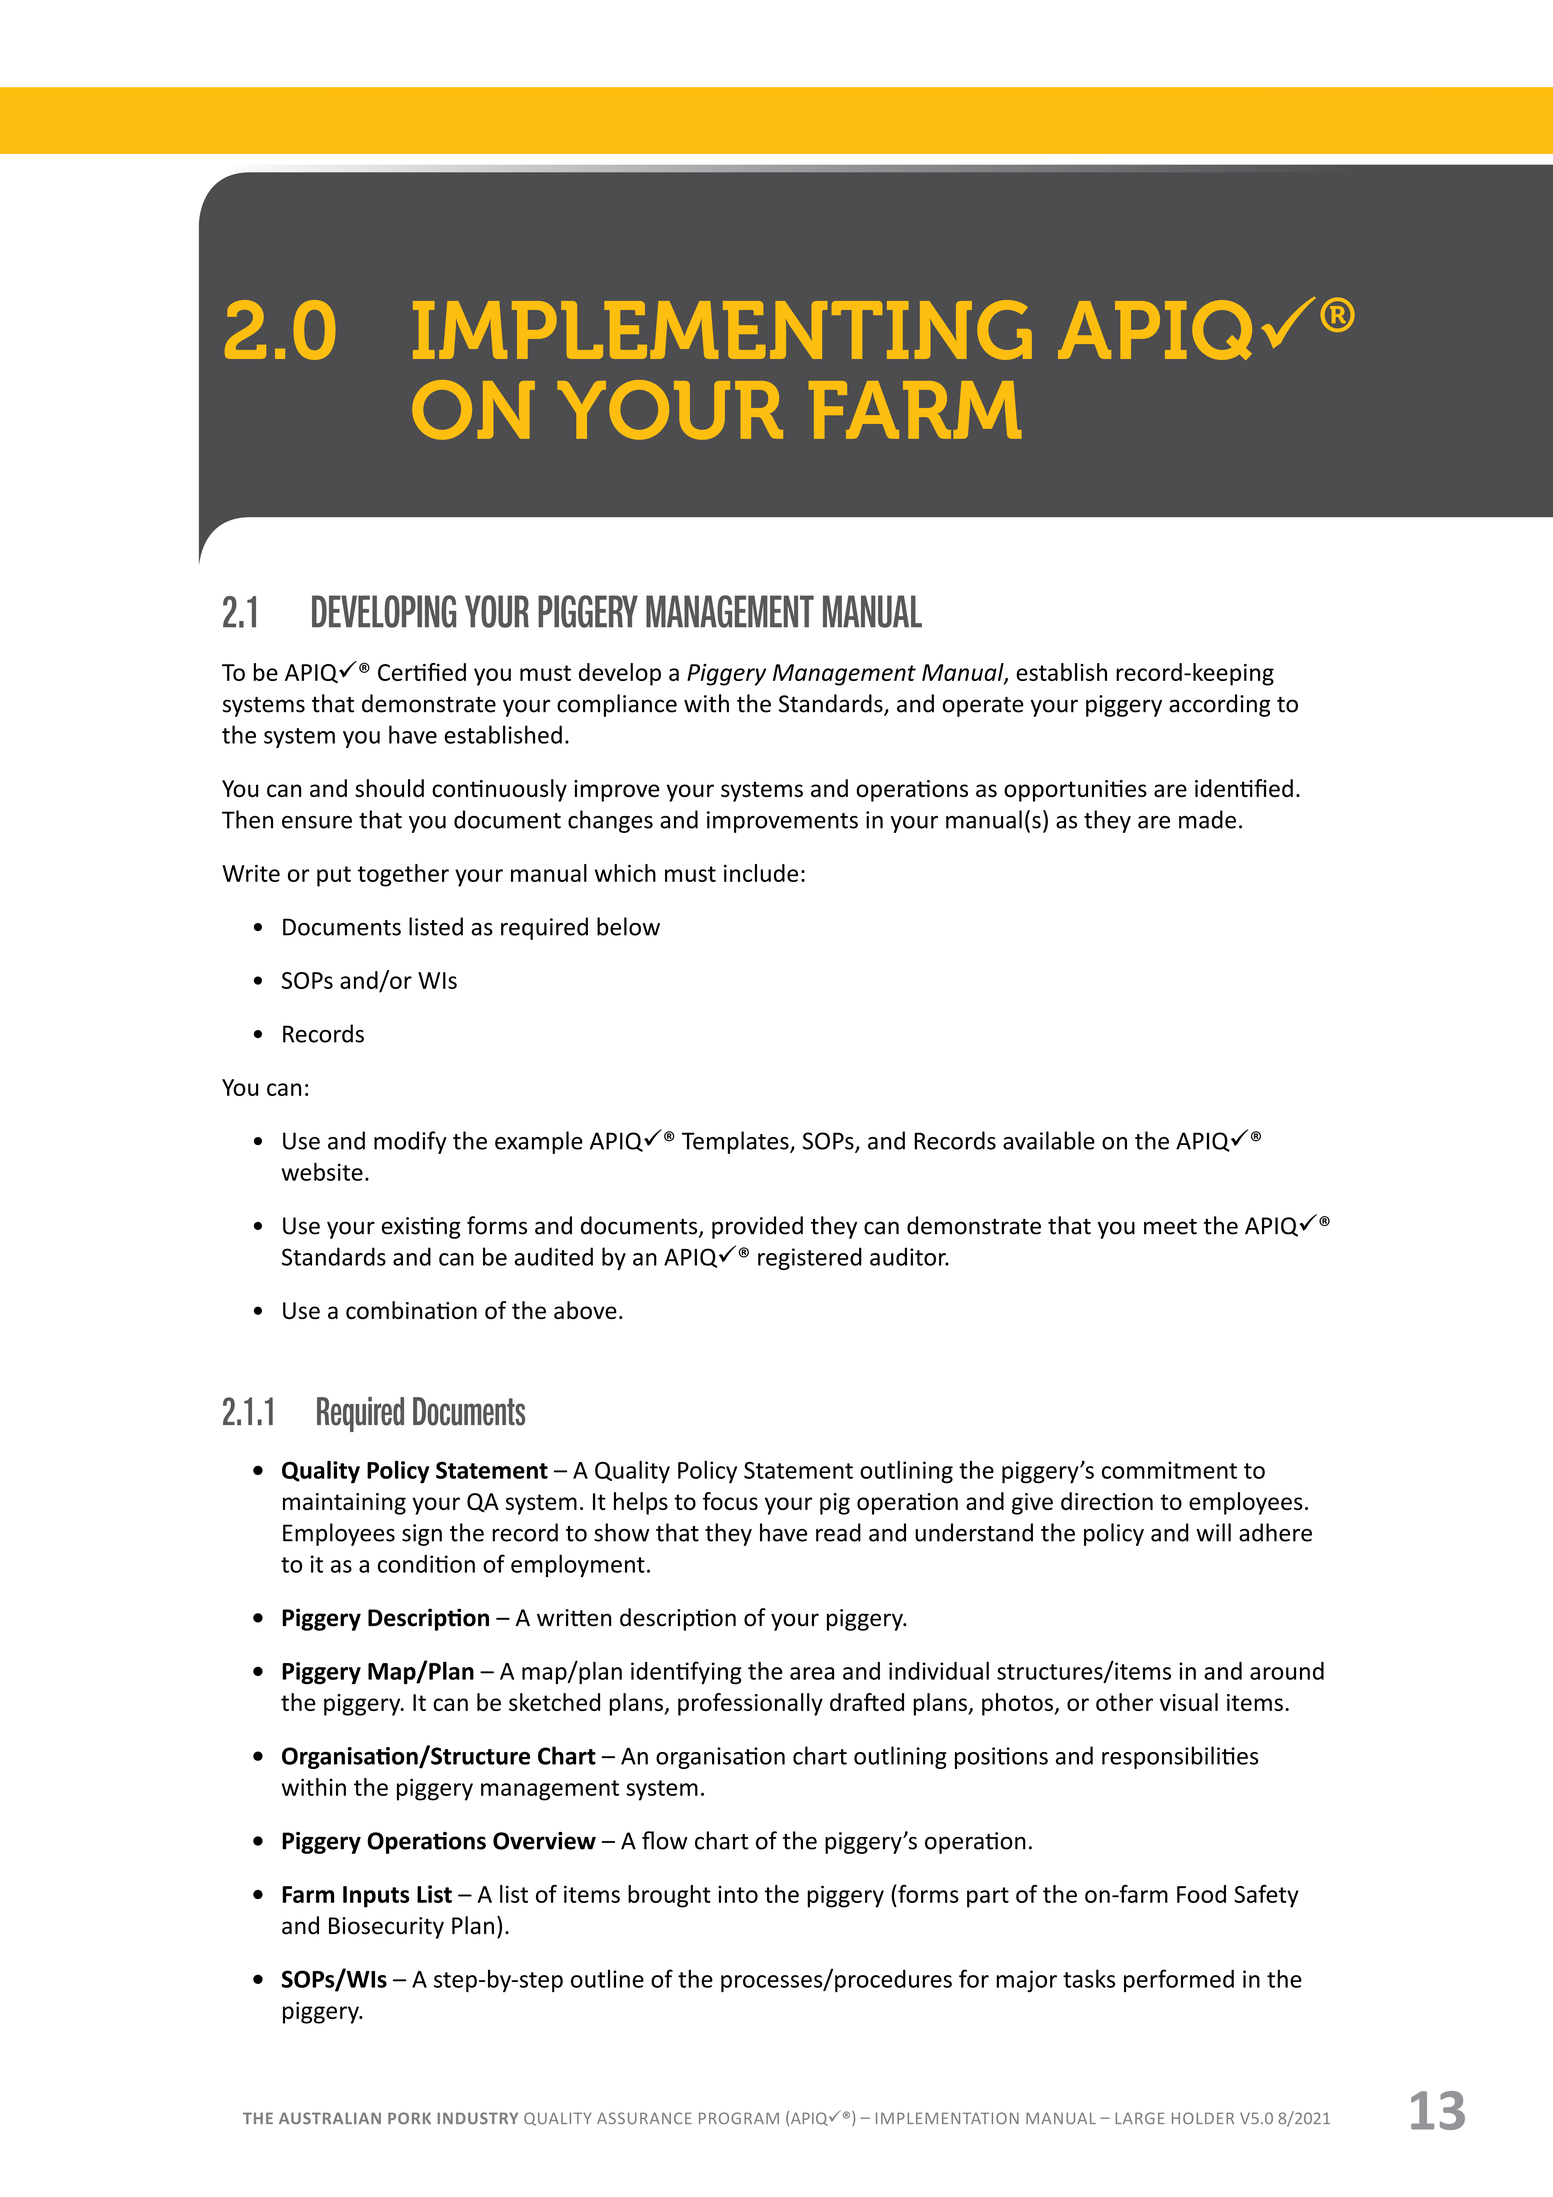 The height and width of the page is (2197, 1553). What do you see at coordinates (410, 1142) in the page?
I see `modify` at bounding box center [410, 1142].
